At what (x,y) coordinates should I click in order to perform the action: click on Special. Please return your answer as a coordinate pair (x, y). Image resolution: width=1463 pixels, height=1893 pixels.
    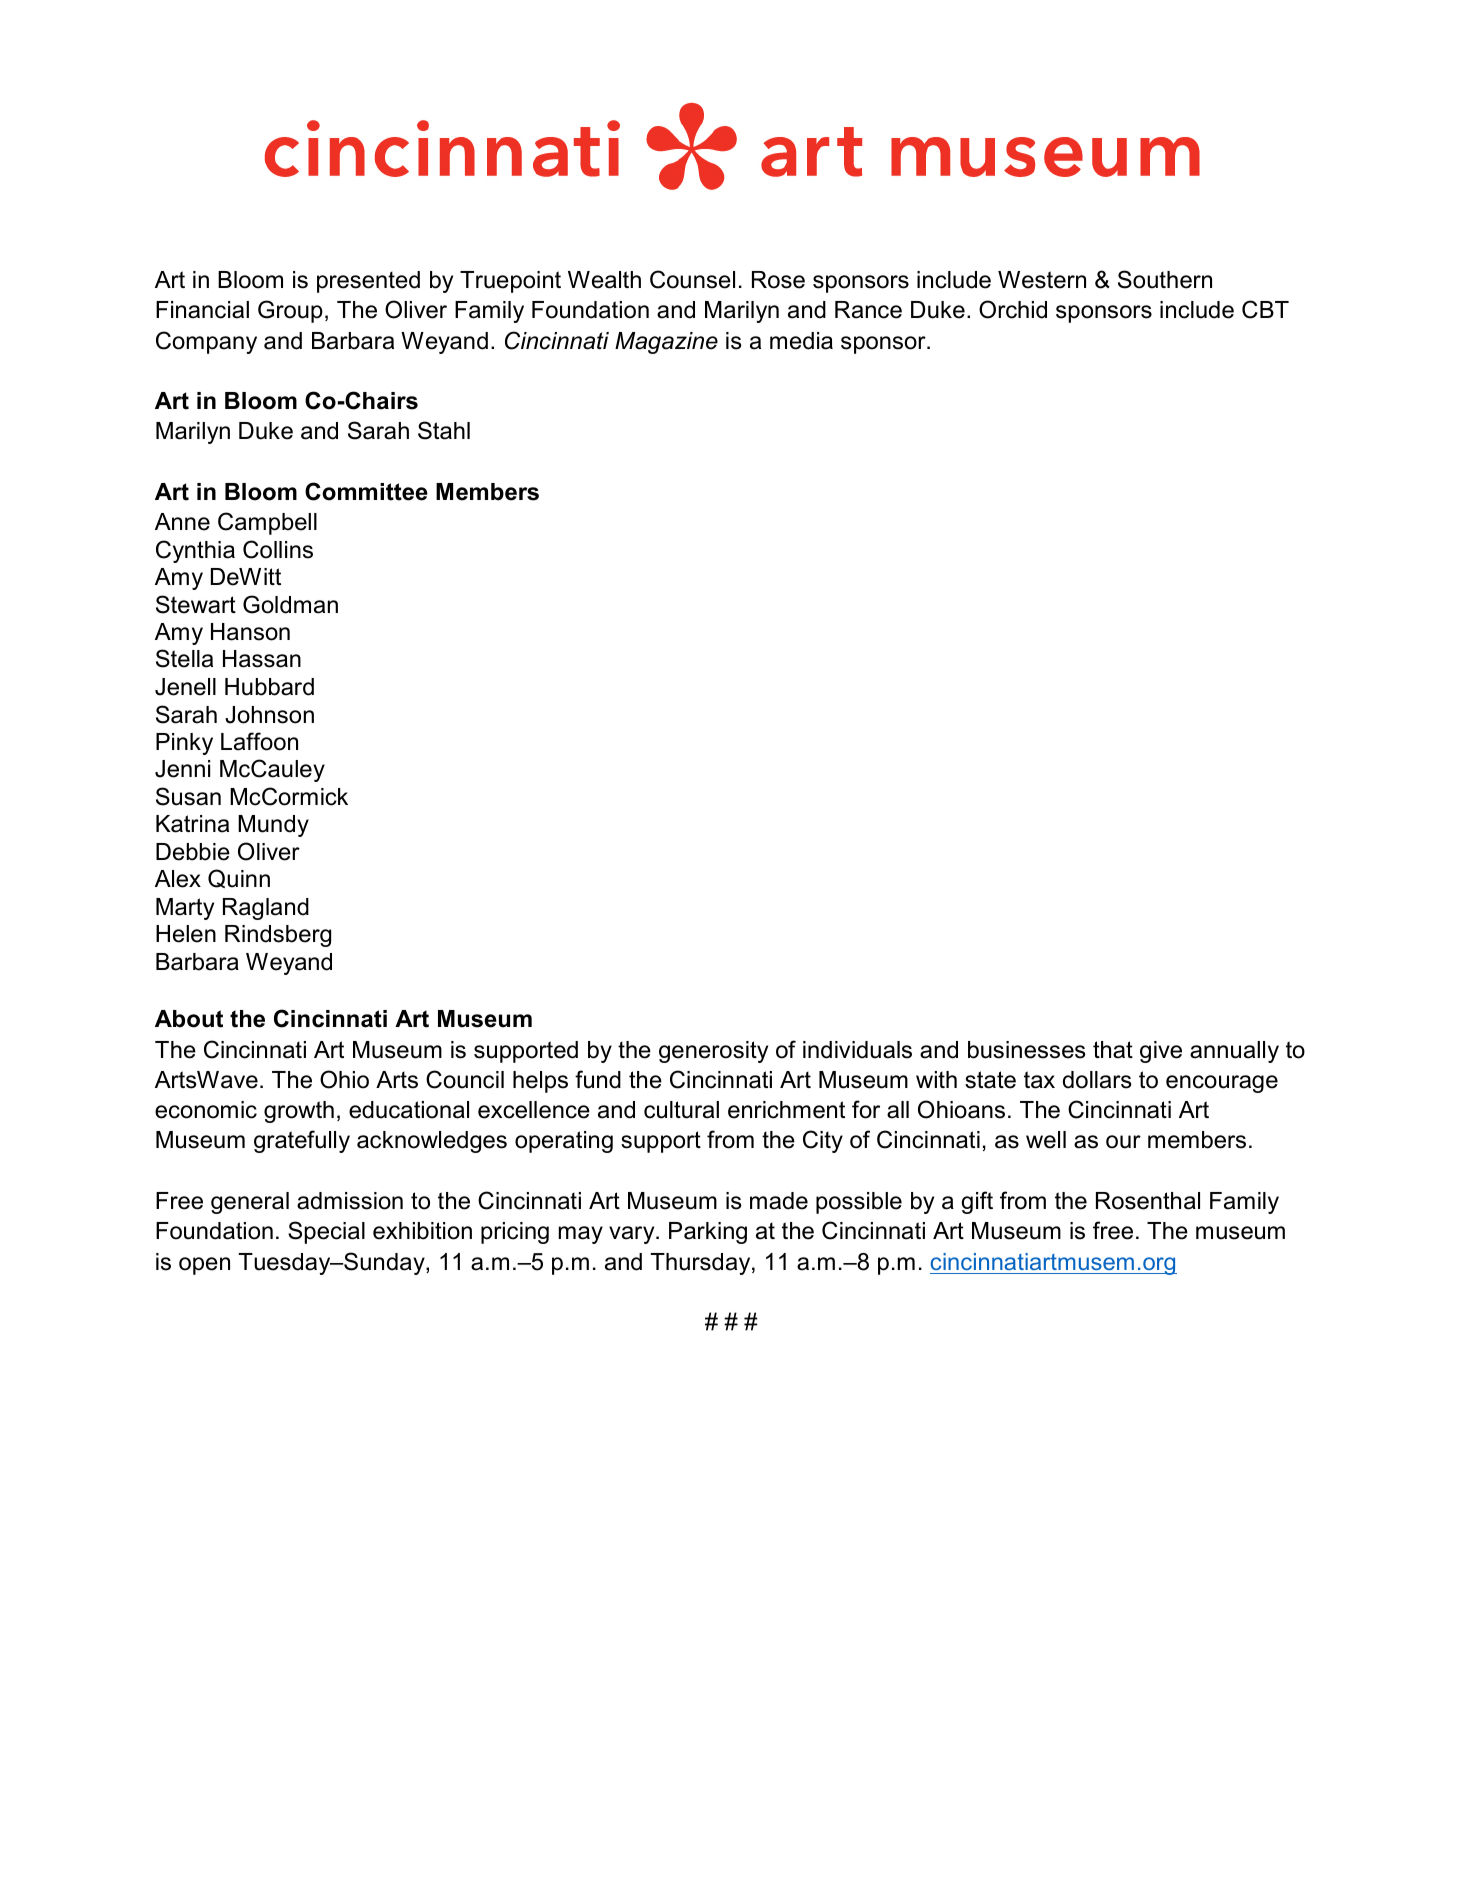
    Looking at the image, I should click on (326, 1232).
